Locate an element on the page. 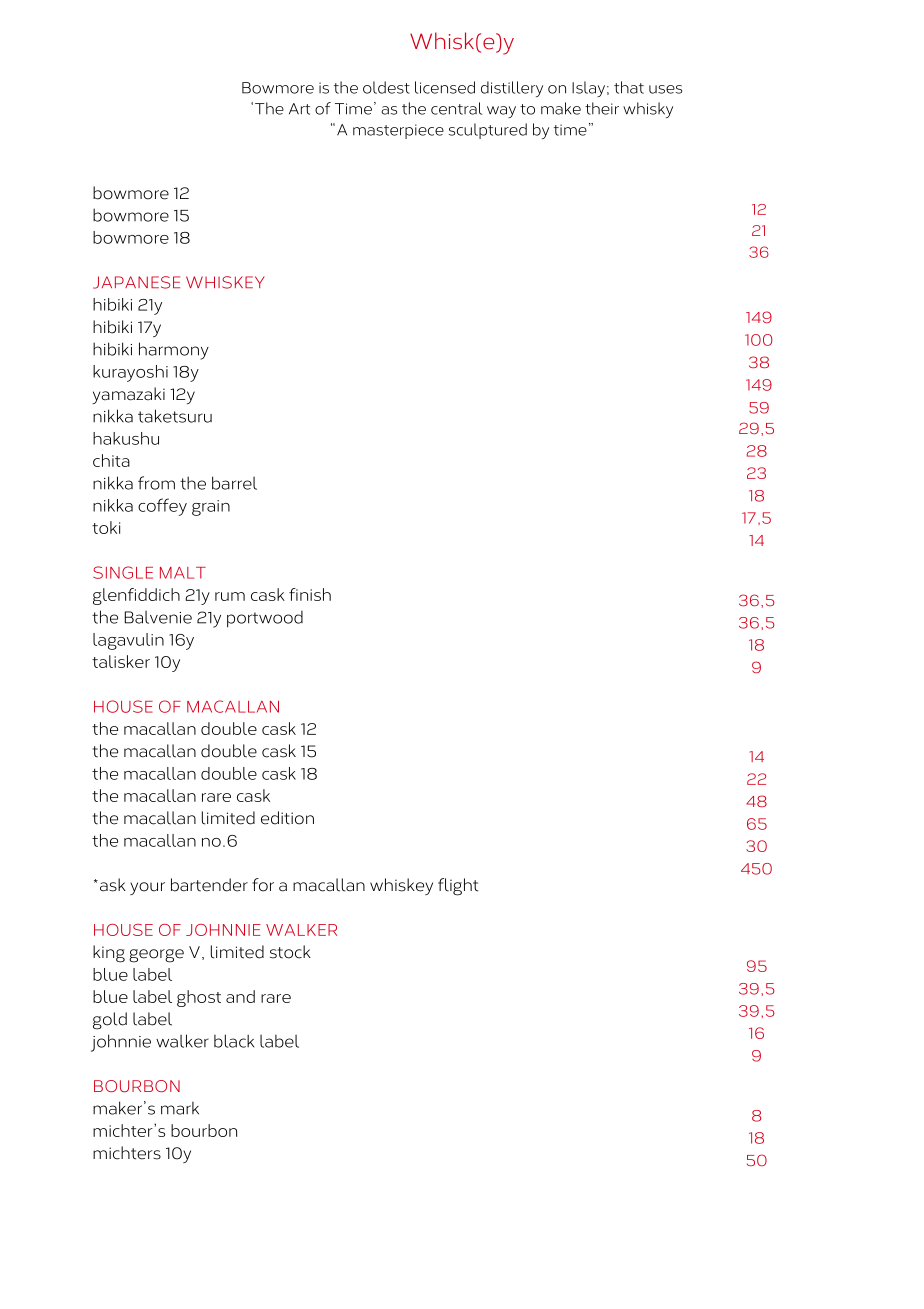 This document has height=1309, width=924. mark is located at coordinates (180, 1108).
